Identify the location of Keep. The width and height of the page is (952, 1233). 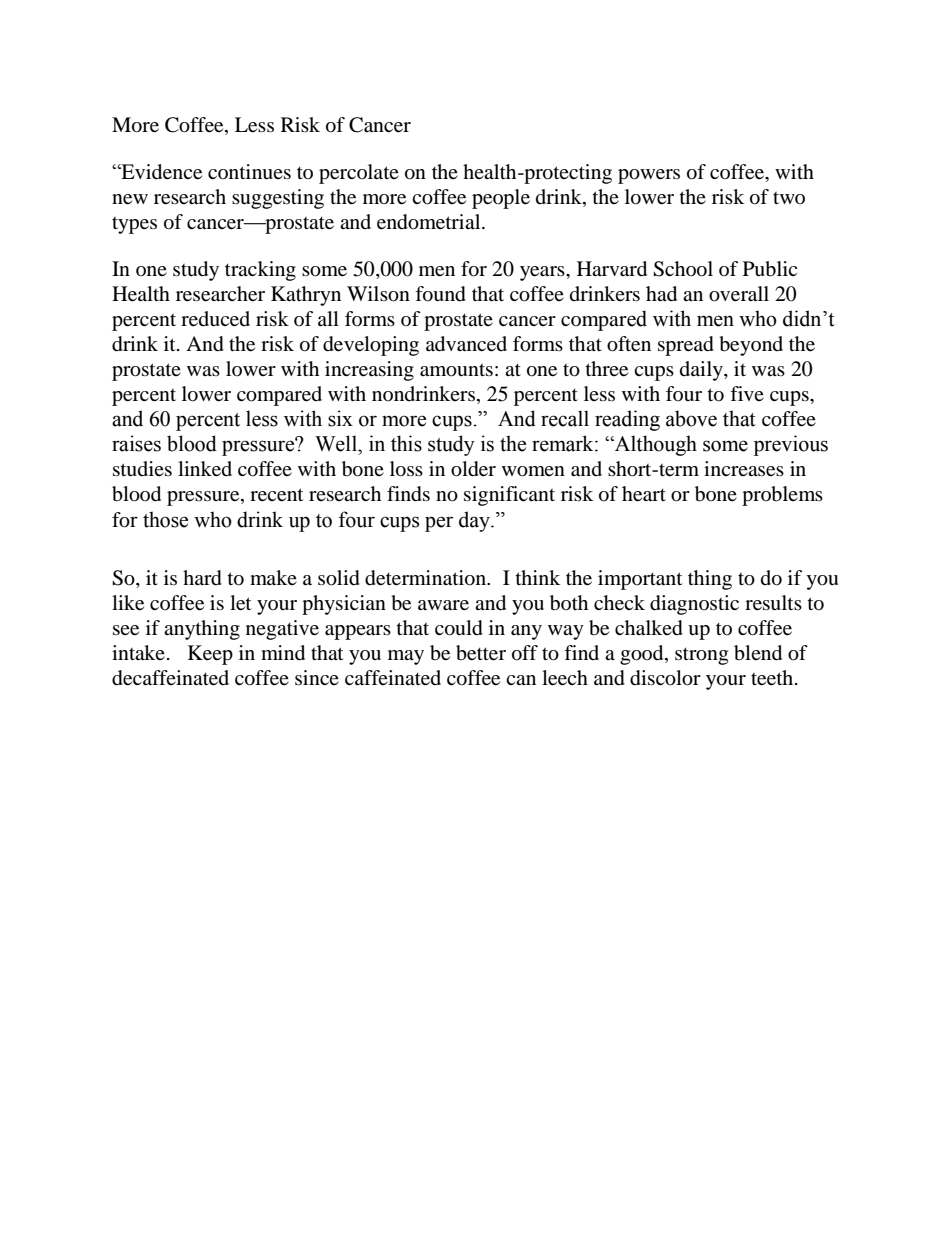
(210, 655).
